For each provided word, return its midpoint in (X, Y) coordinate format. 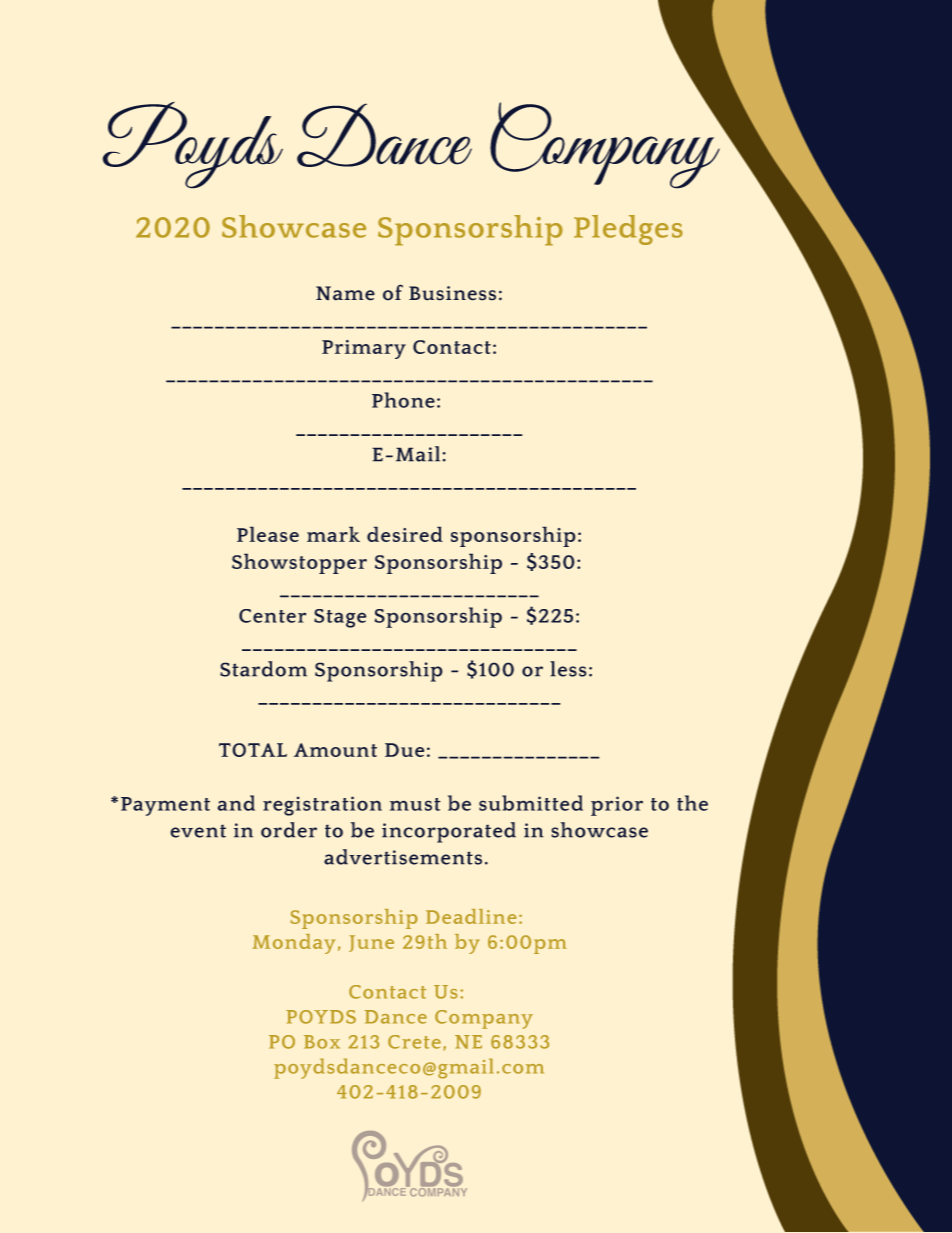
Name (345, 293)
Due (404, 750)
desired (405, 534)
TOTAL (253, 750)
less (568, 669)
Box (322, 1042)
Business (452, 293)
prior (617, 806)
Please (268, 534)
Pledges (628, 230)
